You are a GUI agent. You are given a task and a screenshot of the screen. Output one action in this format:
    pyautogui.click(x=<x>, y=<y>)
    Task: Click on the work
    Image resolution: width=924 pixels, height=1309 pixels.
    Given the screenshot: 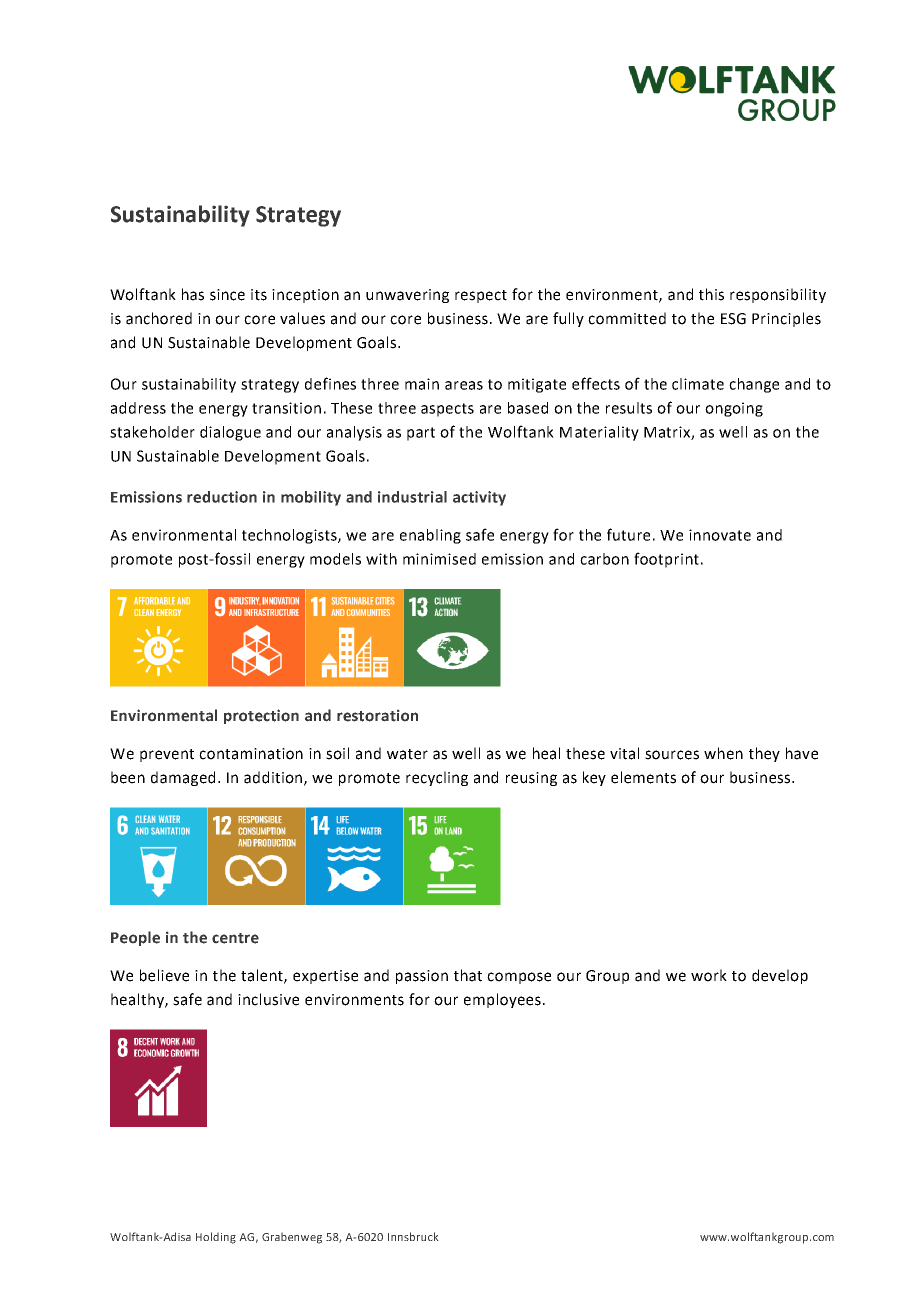 What is the action you would take?
    pyautogui.click(x=709, y=975)
